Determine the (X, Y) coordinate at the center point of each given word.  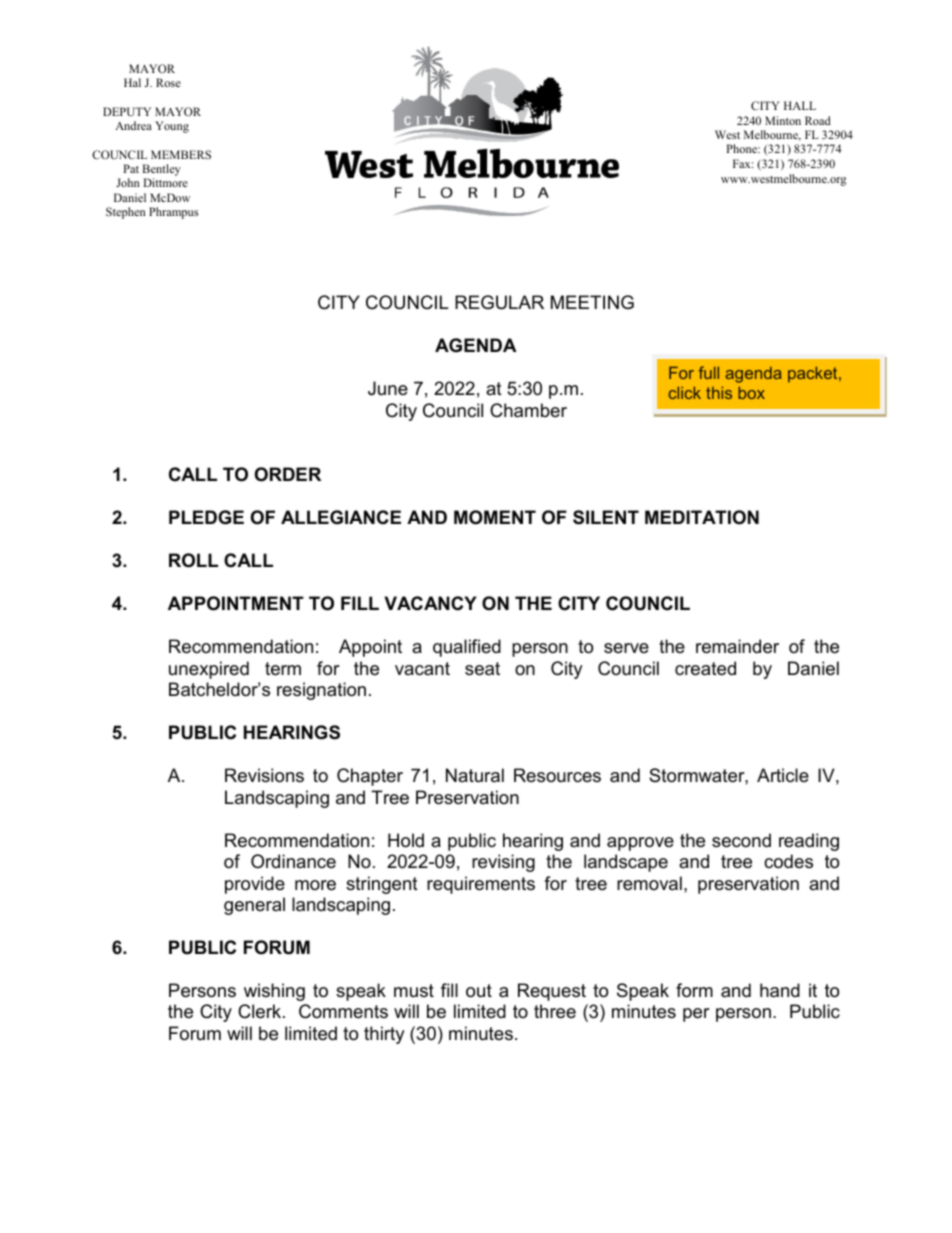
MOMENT (495, 517)
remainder (737, 646)
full (709, 372)
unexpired (209, 670)
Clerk (261, 1011)
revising (503, 863)
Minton (783, 120)
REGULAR (499, 302)
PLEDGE (206, 517)
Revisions (264, 775)
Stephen (126, 213)
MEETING (592, 302)
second (741, 840)
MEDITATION (702, 517)
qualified (467, 648)
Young (172, 127)
